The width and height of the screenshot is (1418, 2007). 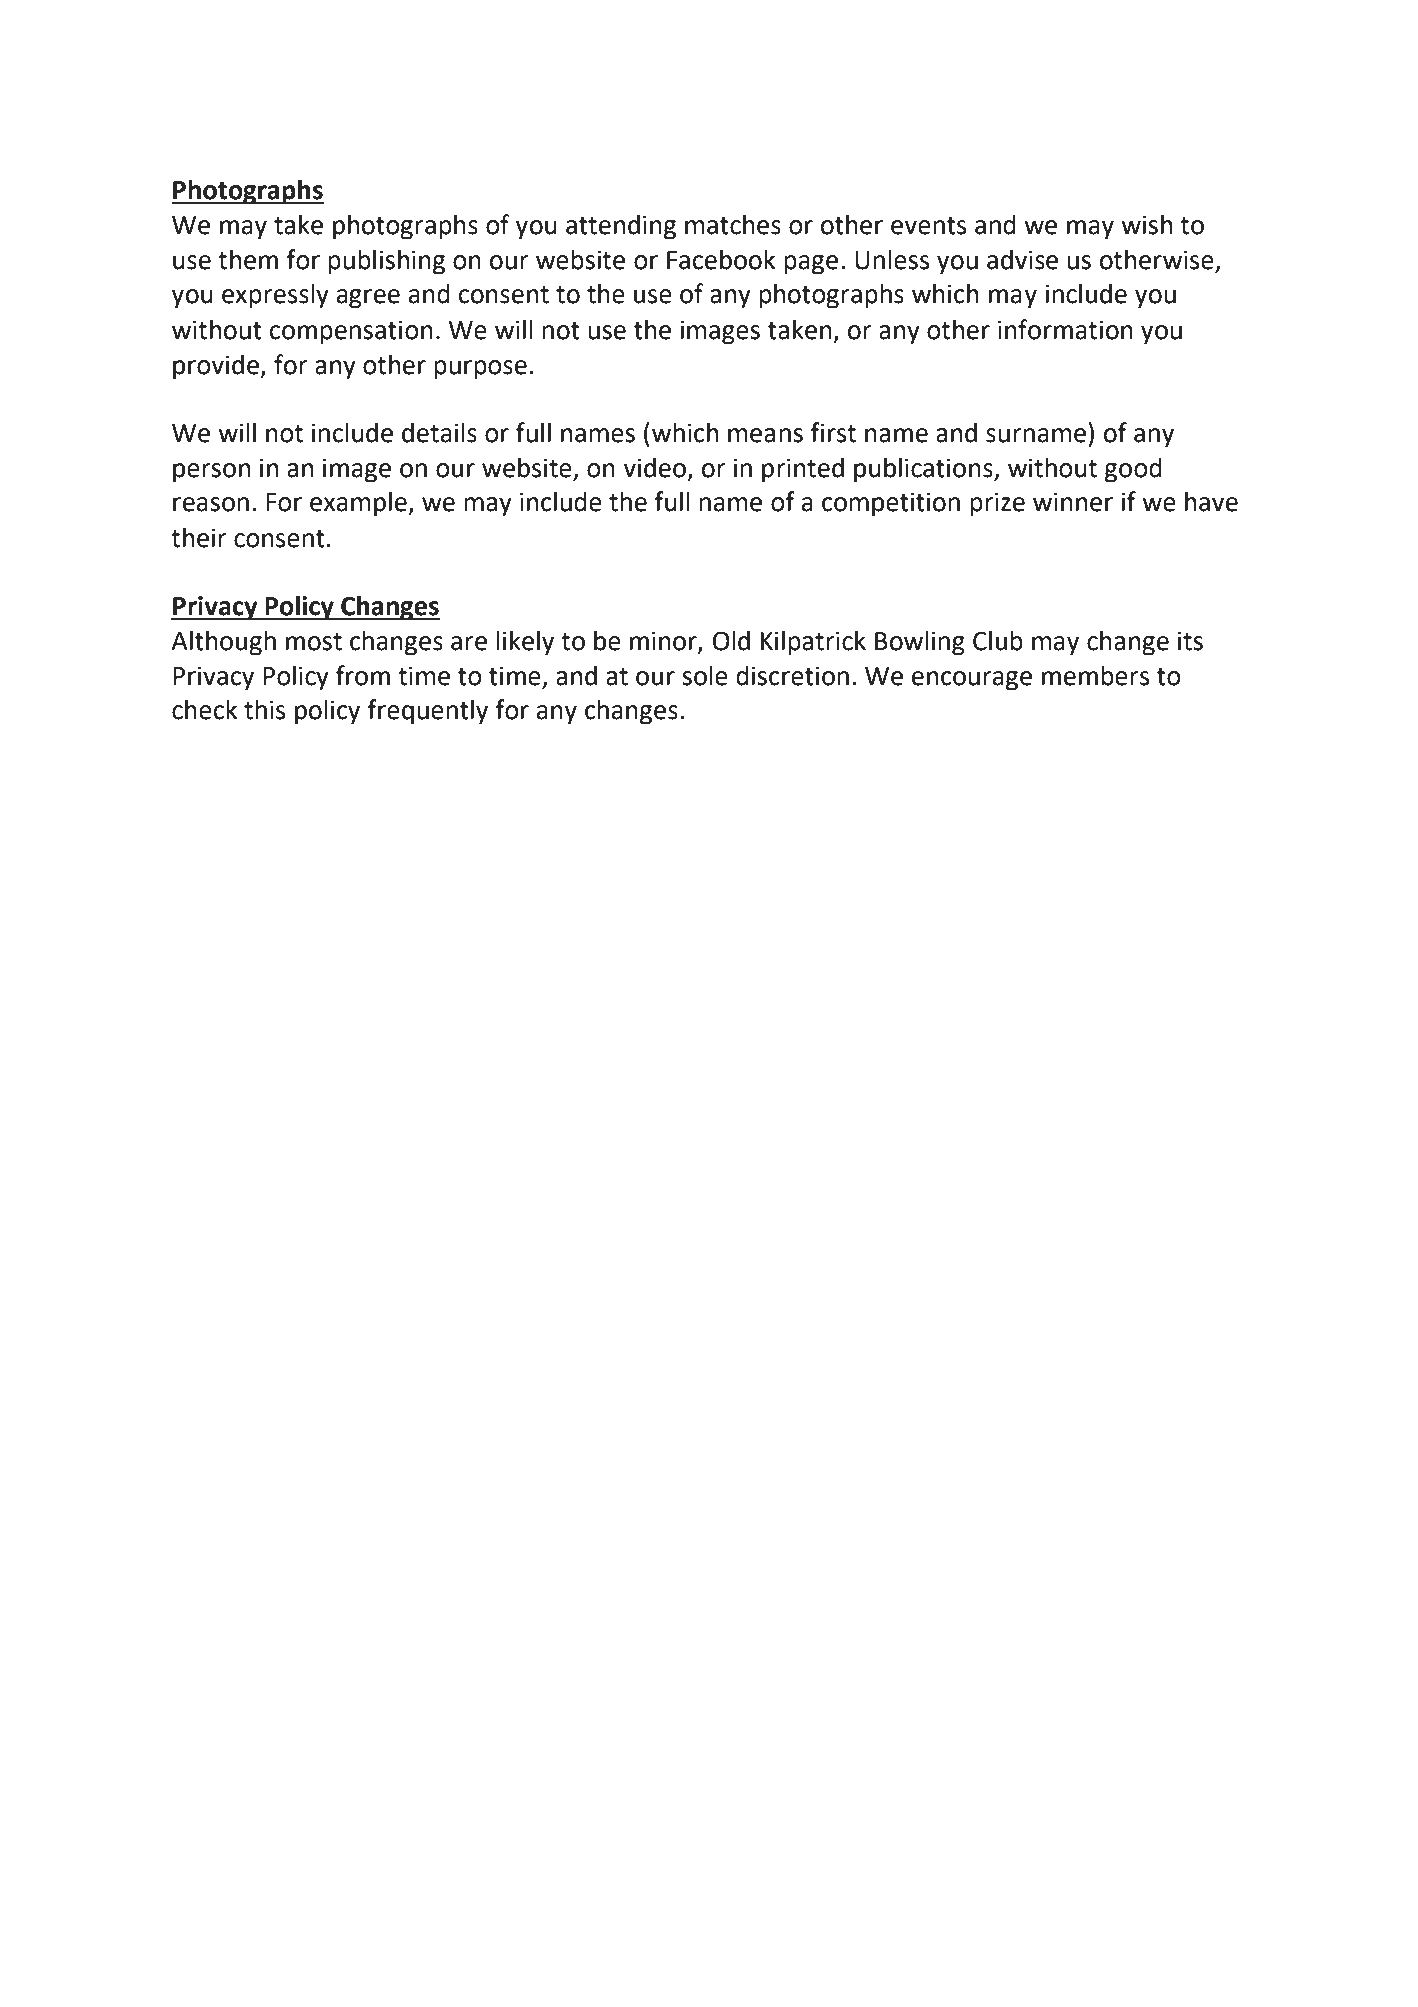 I want to click on matches, so click(x=733, y=224).
